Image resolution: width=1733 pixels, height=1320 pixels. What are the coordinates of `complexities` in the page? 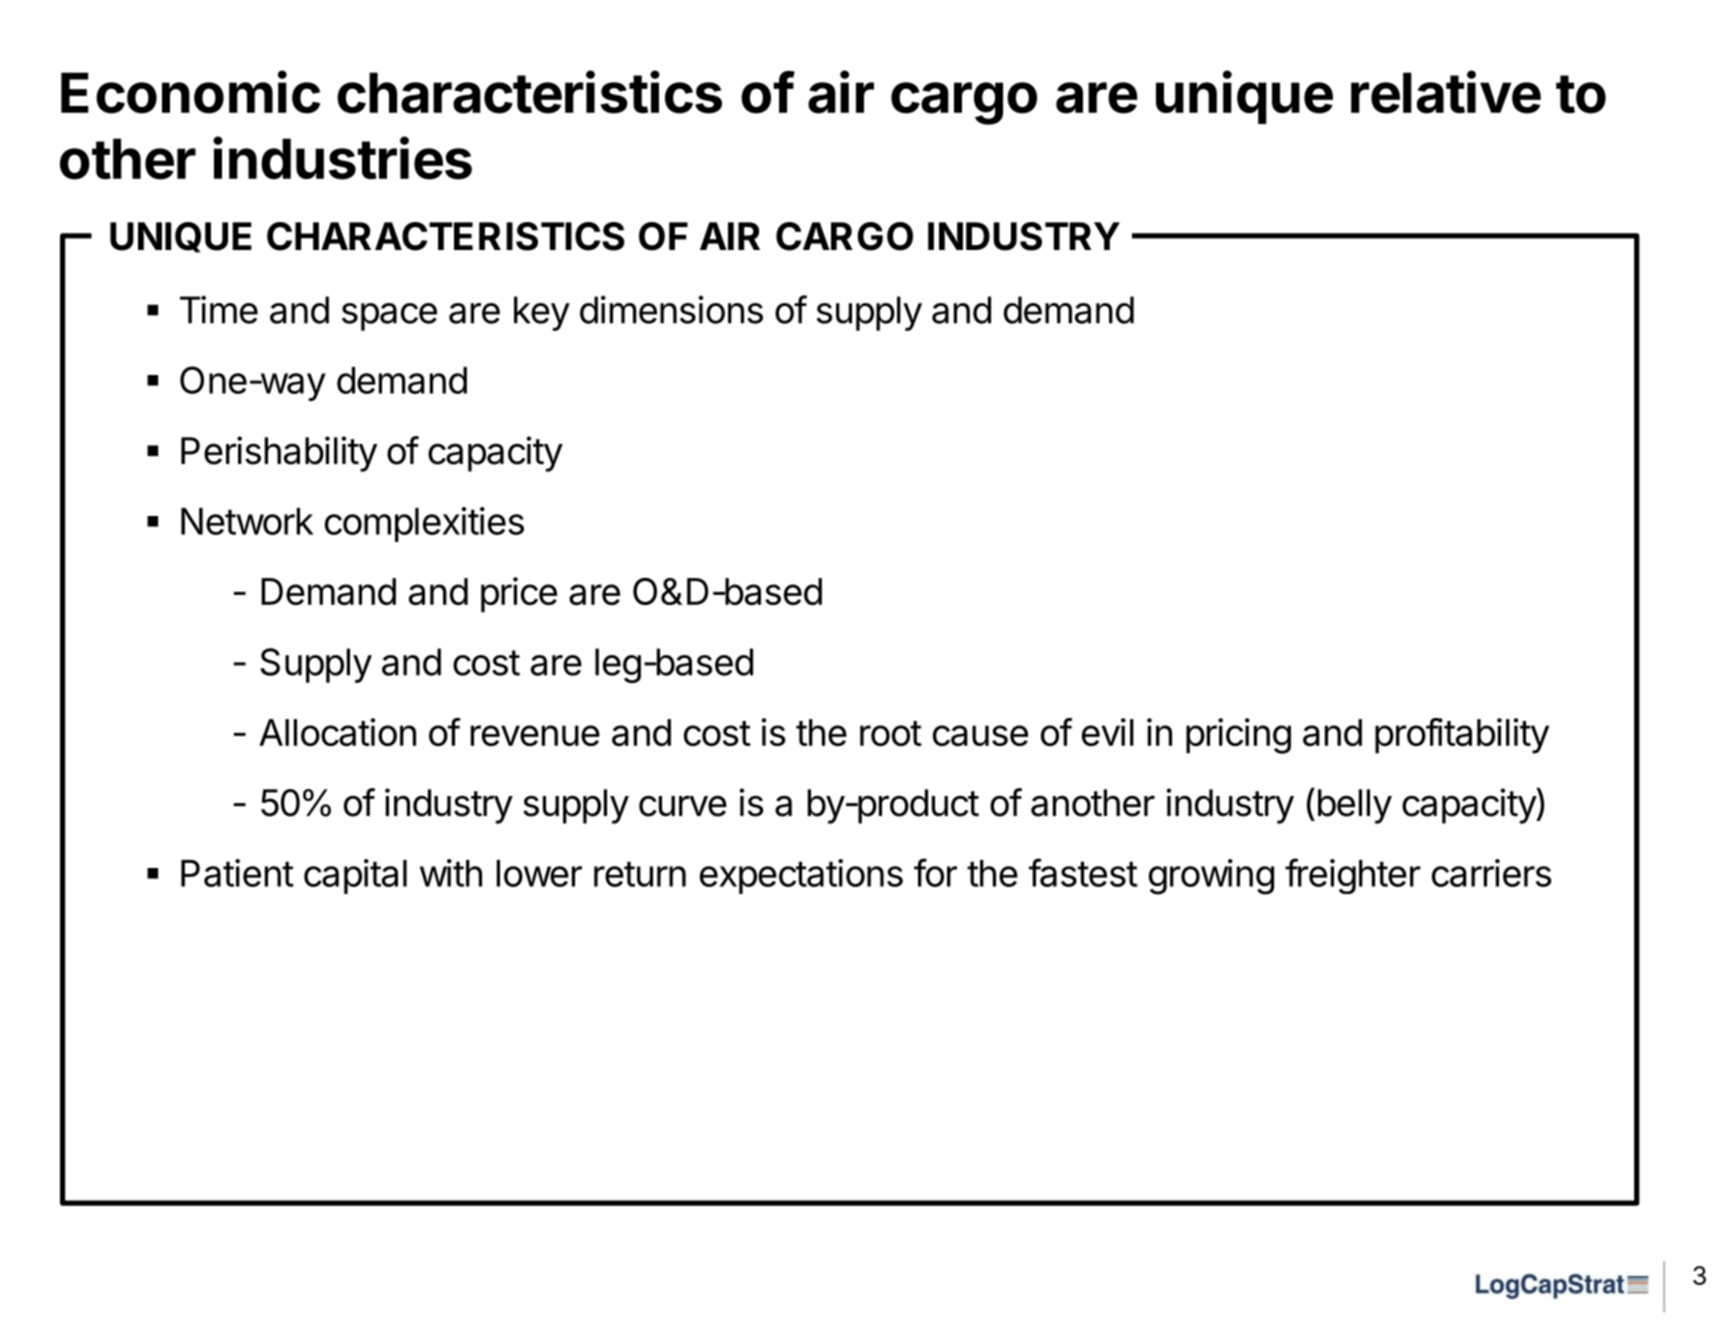 It's located at (424, 524).
